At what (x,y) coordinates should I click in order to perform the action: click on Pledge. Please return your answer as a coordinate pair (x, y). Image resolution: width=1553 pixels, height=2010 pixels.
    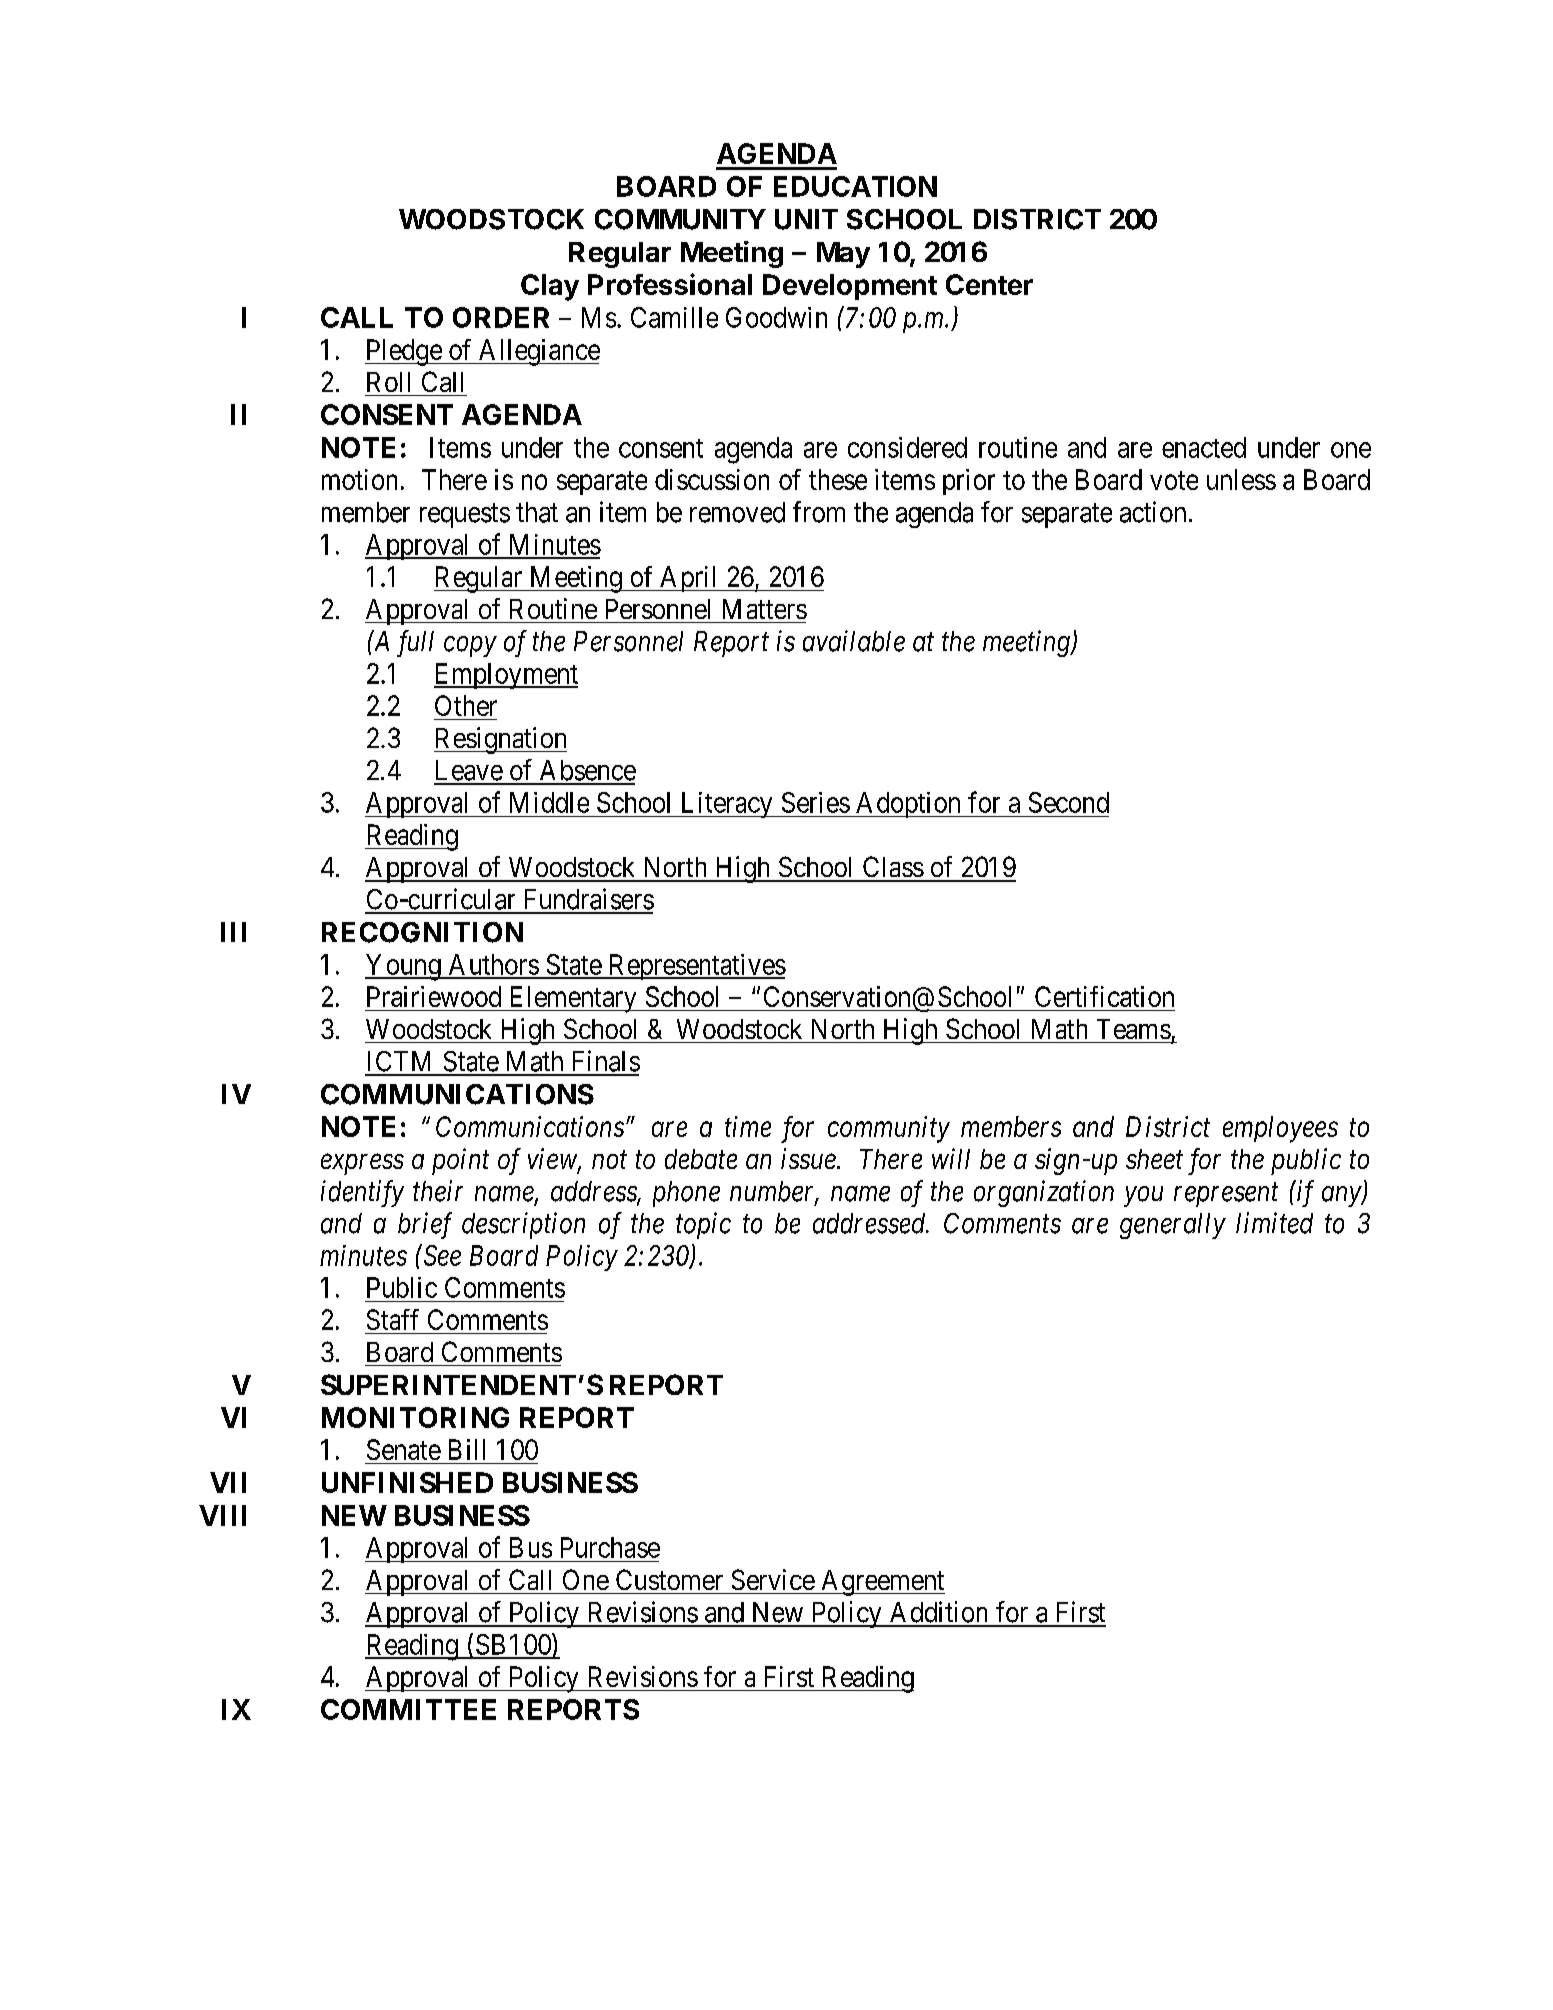
    Looking at the image, I should click on (404, 352).
